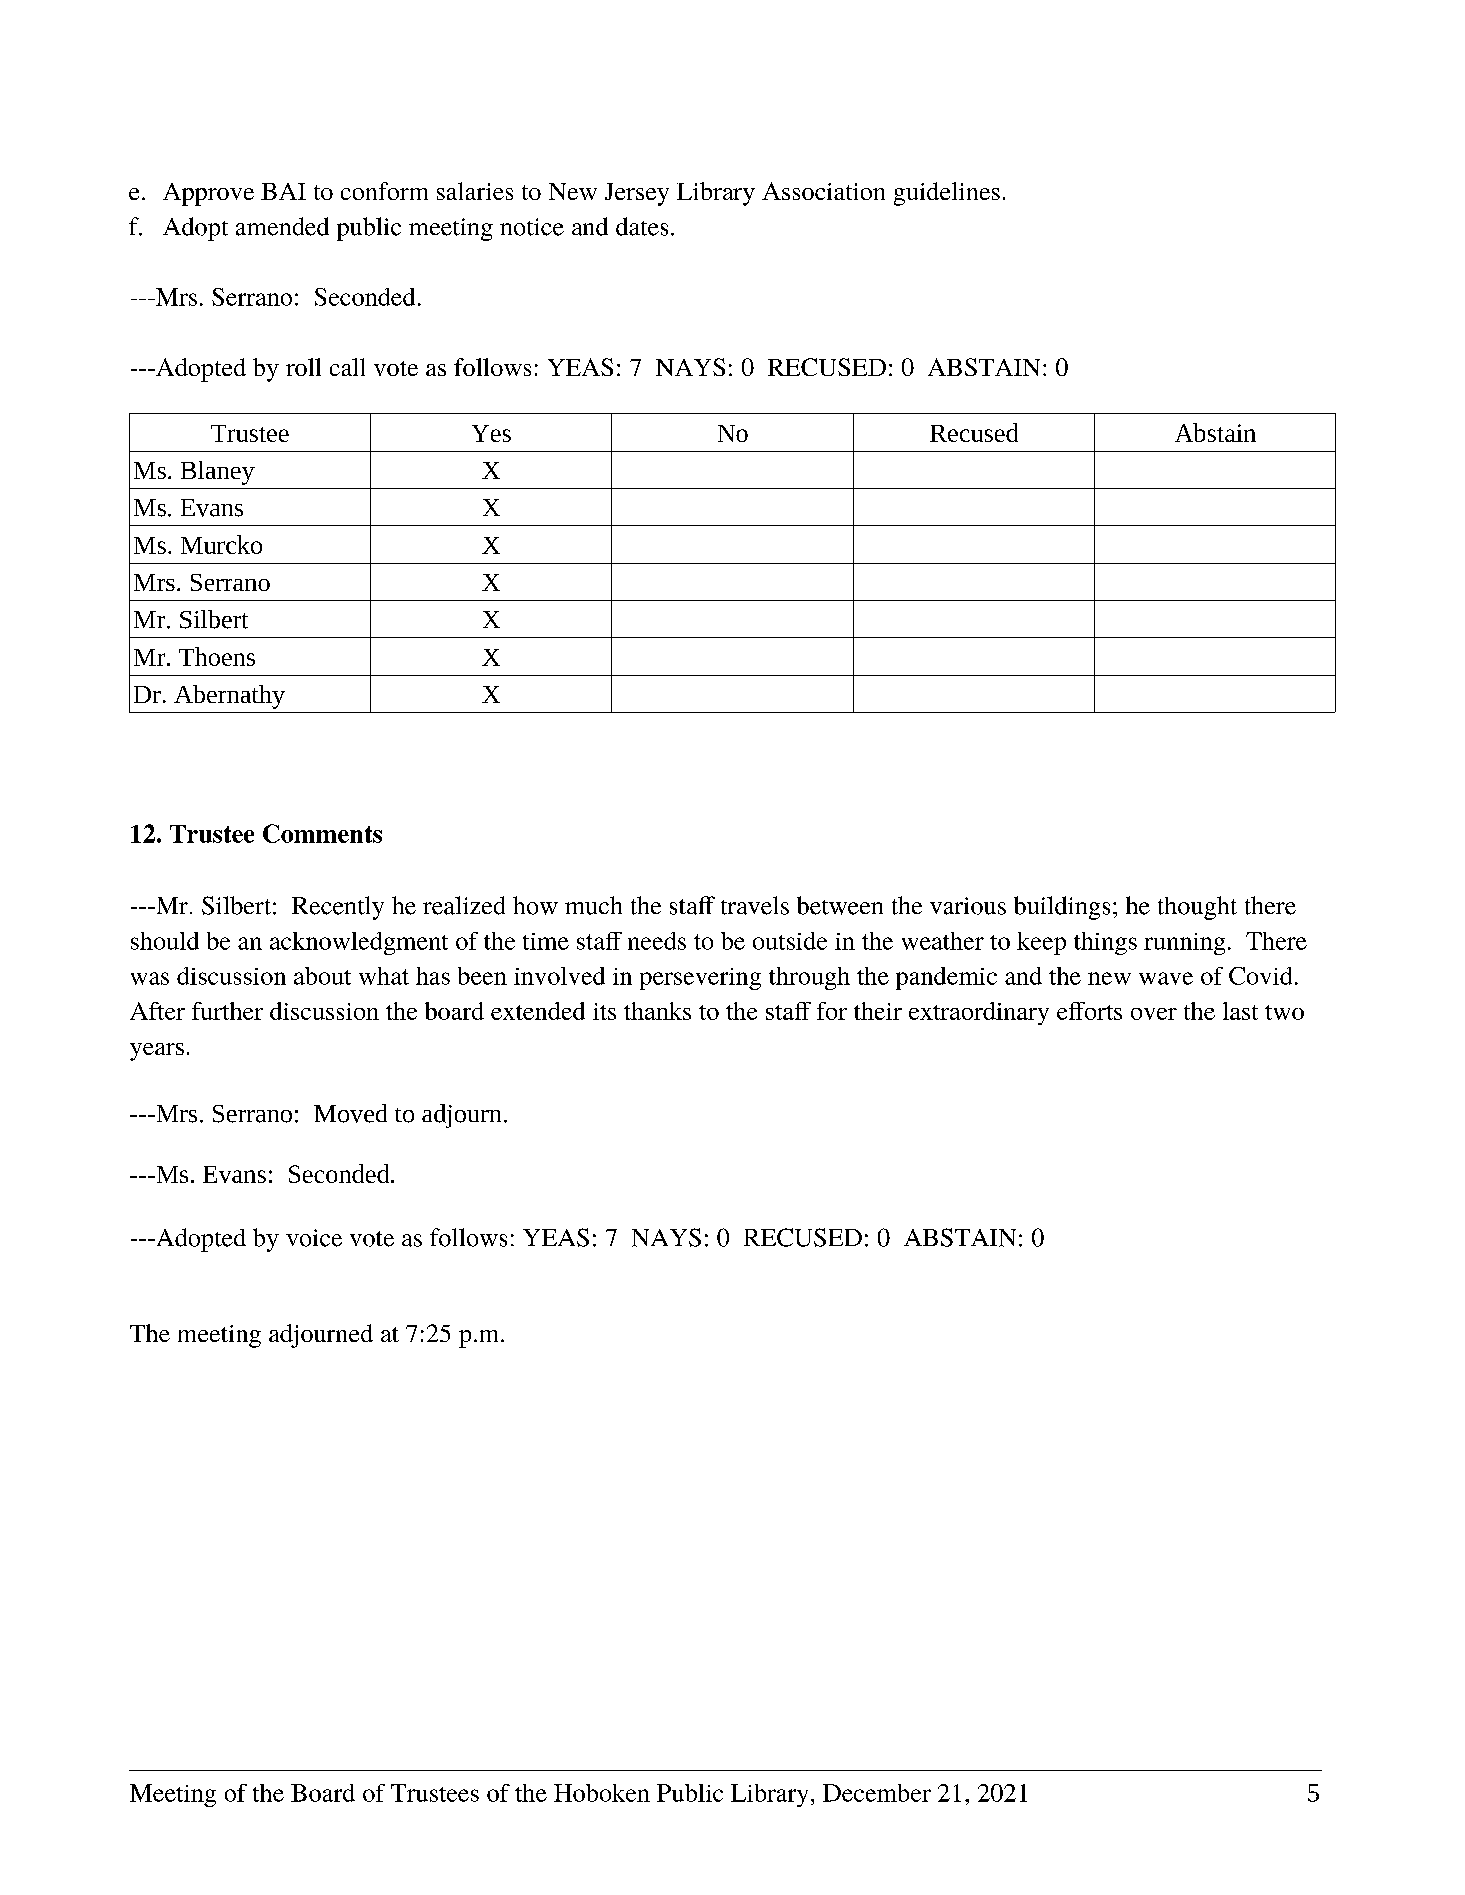 The height and width of the image is (1895, 1465). What do you see at coordinates (322, 833) in the image?
I see `Comments` at bounding box center [322, 833].
